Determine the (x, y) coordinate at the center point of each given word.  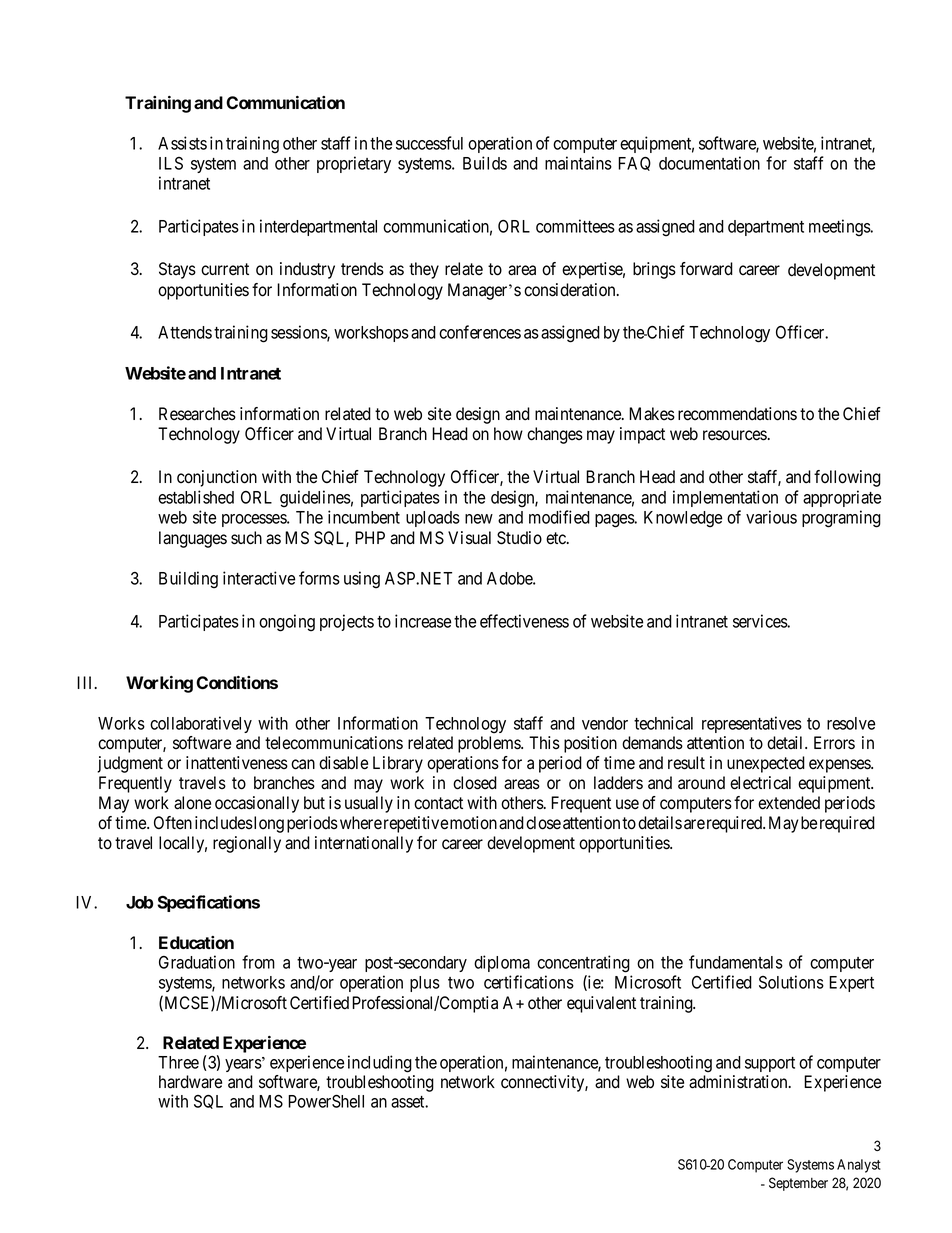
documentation (709, 163)
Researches (197, 414)
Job (139, 902)
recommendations (737, 414)
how (508, 434)
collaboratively (201, 724)
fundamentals (736, 962)
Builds (485, 163)
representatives (752, 724)
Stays (177, 270)
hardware (190, 1082)
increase (423, 621)
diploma (502, 963)
